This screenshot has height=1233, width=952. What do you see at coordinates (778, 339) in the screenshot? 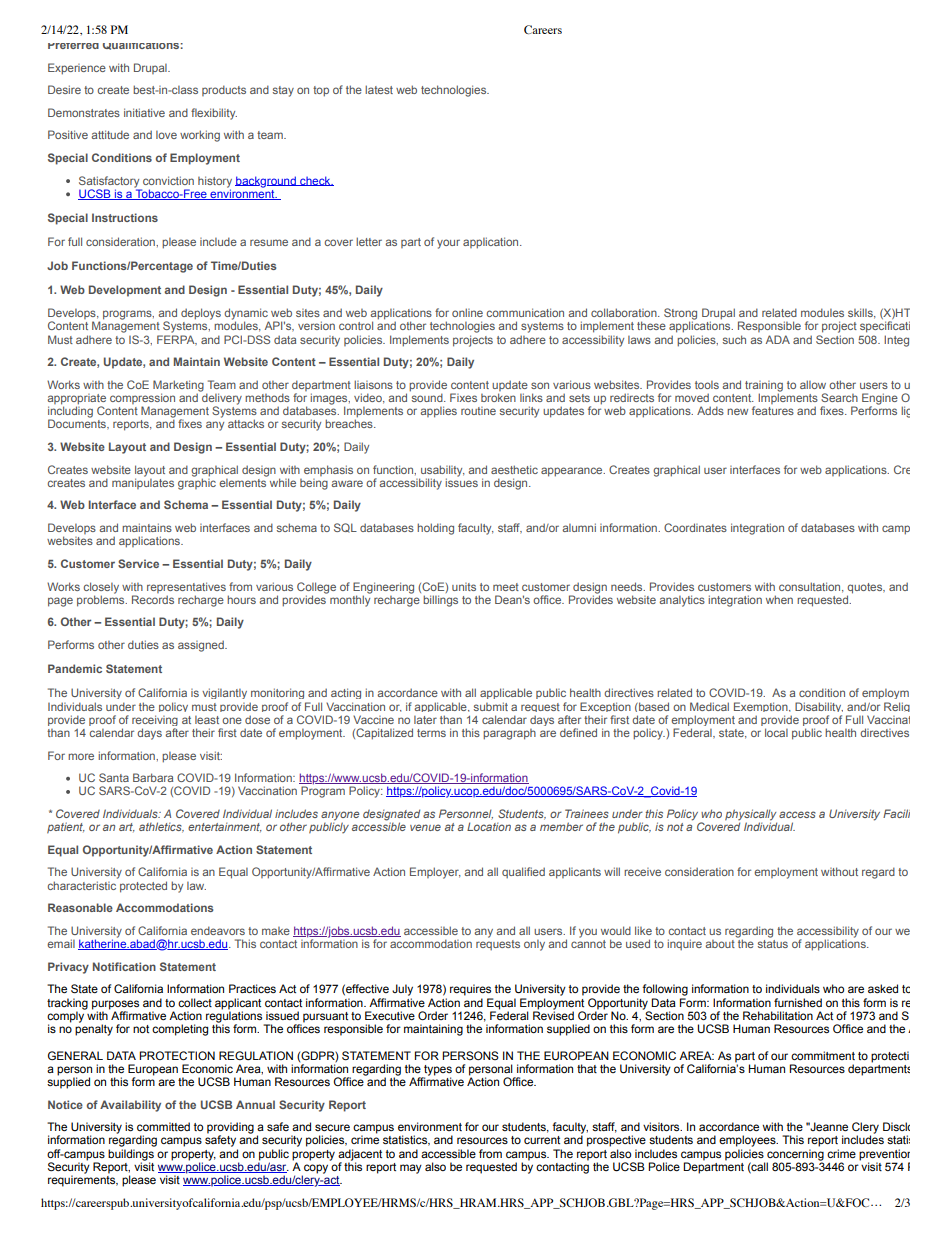
I see `ADA` at bounding box center [778, 339].
